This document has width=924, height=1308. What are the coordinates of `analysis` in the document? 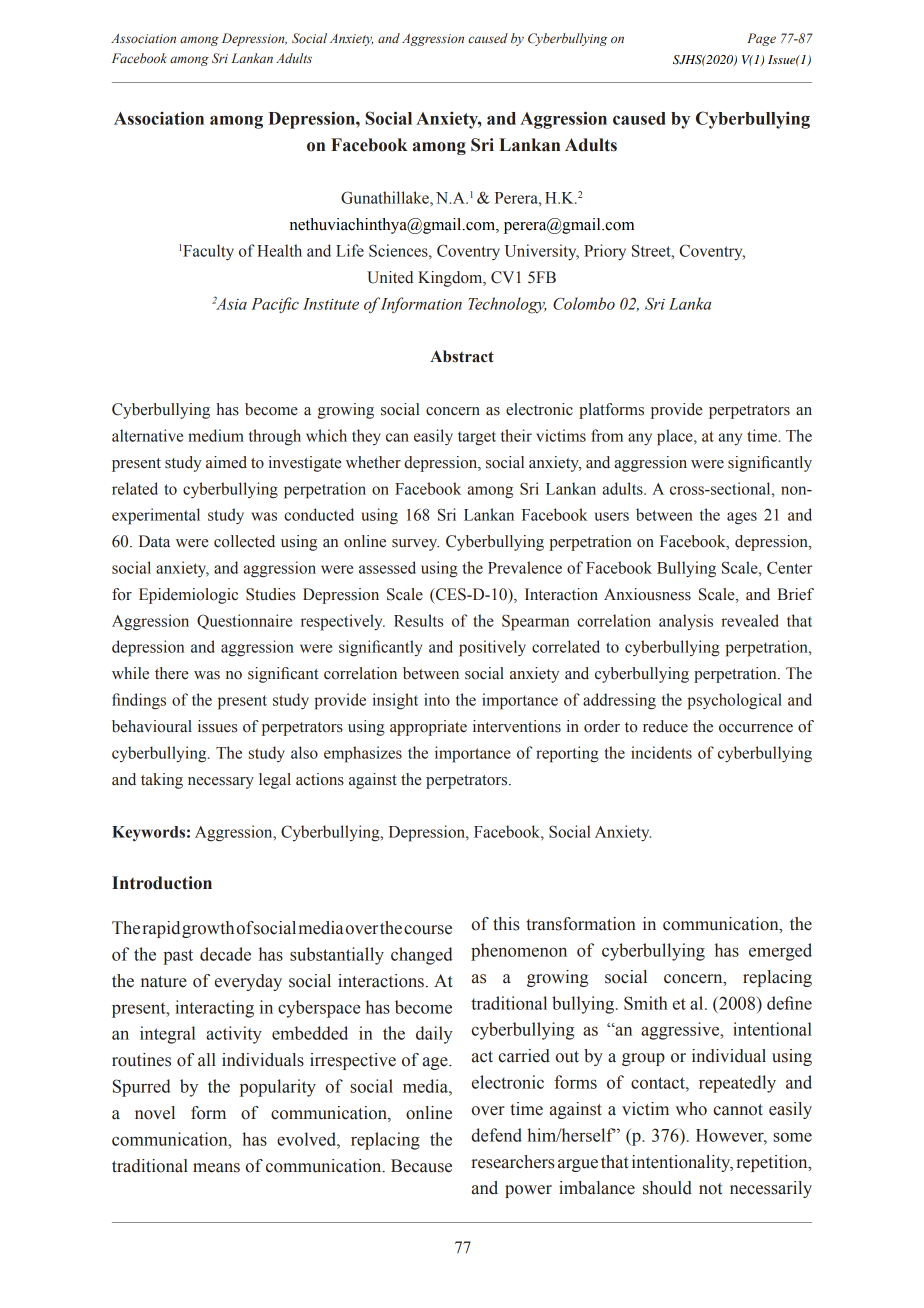 It's located at (686, 622).
